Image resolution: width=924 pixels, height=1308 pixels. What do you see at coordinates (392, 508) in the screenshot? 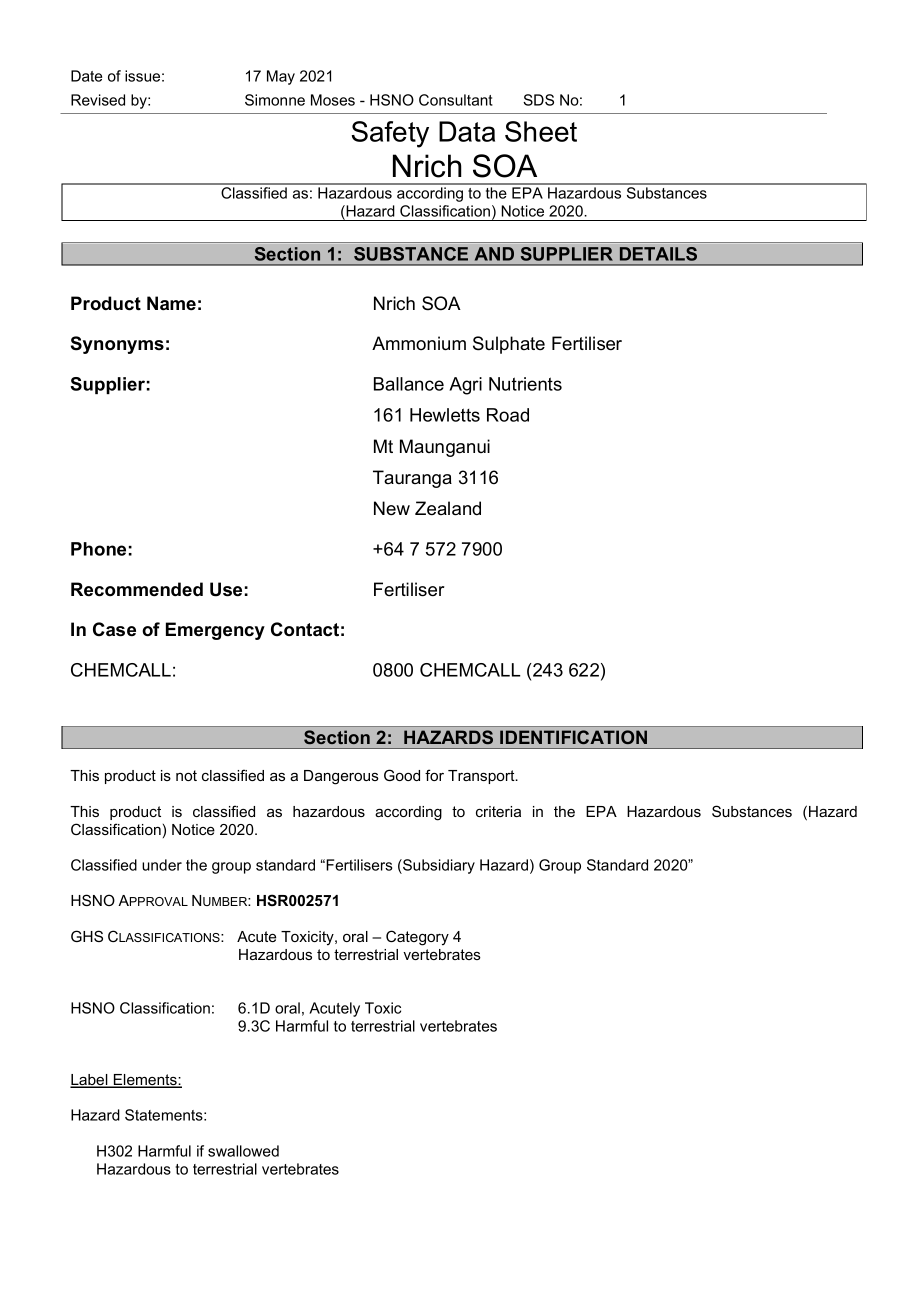
I see `New` at bounding box center [392, 508].
